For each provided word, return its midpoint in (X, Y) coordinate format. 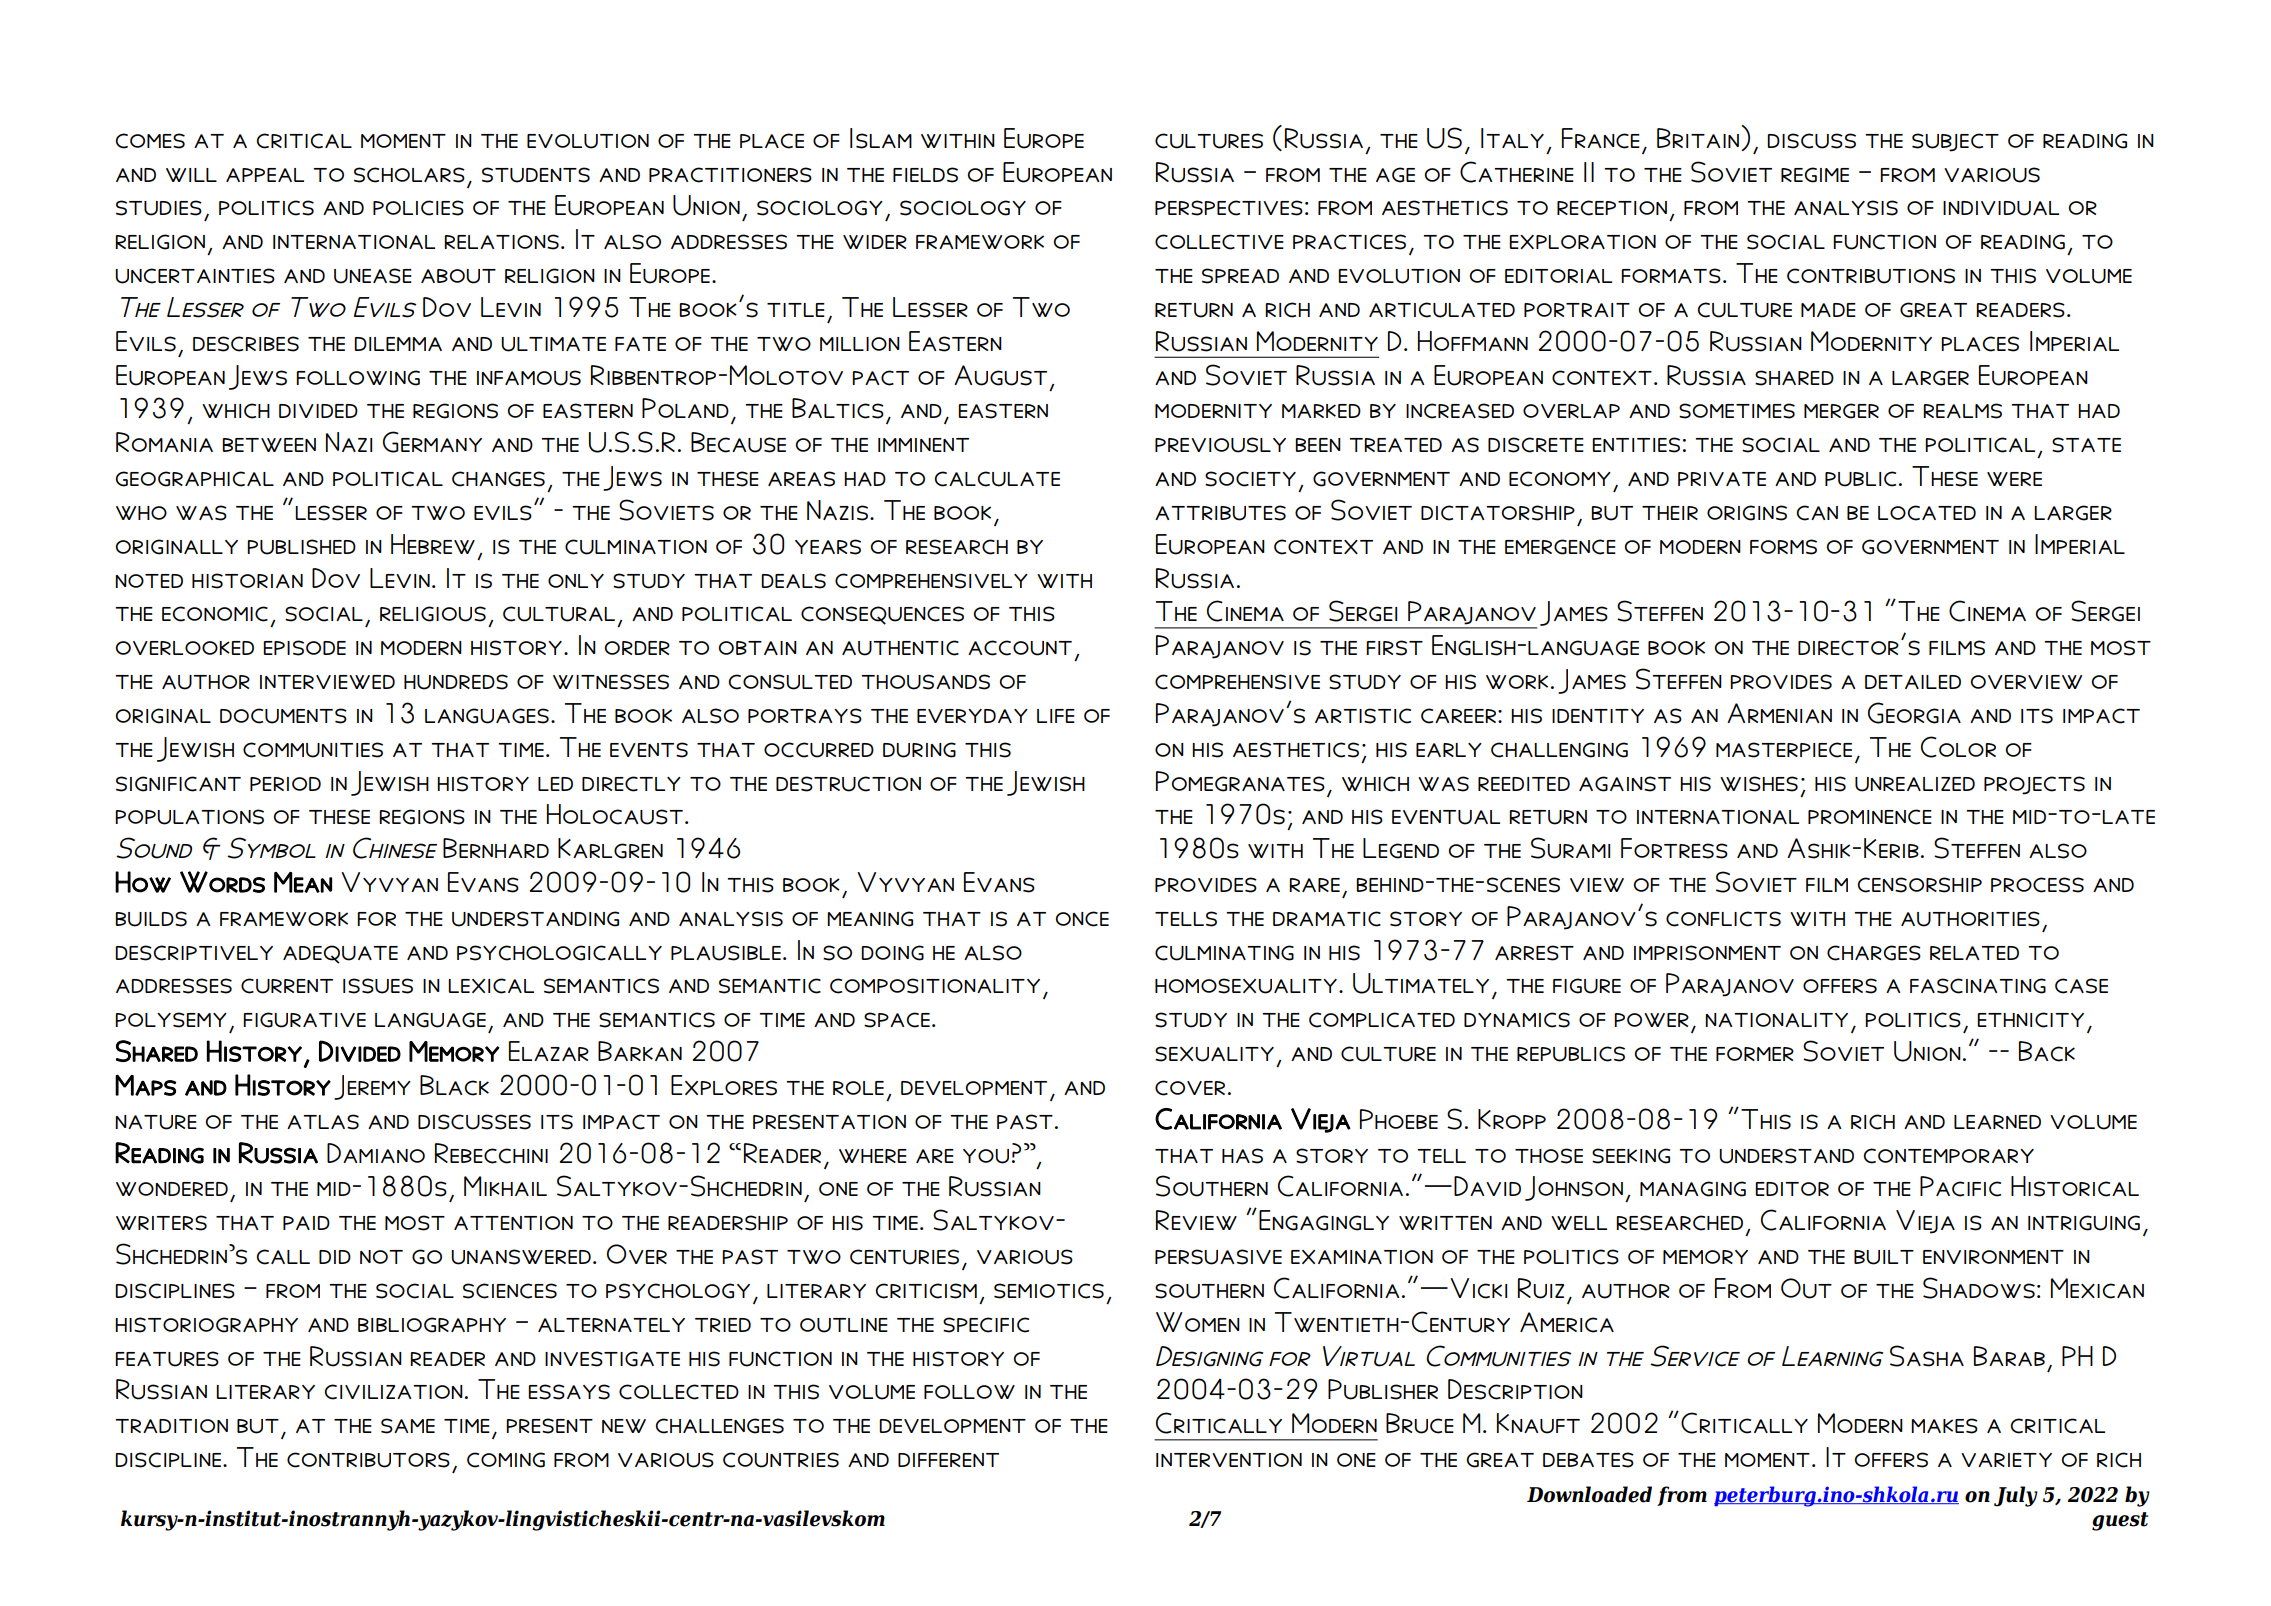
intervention (1229, 1460)
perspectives (1229, 208)
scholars (409, 175)
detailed (1913, 682)
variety (2006, 1460)
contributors (368, 1460)
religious (433, 614)
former (1755, 1054)
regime (1815, 175)
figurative (304, 1020)
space (897, 1020)
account (1020, 648)
